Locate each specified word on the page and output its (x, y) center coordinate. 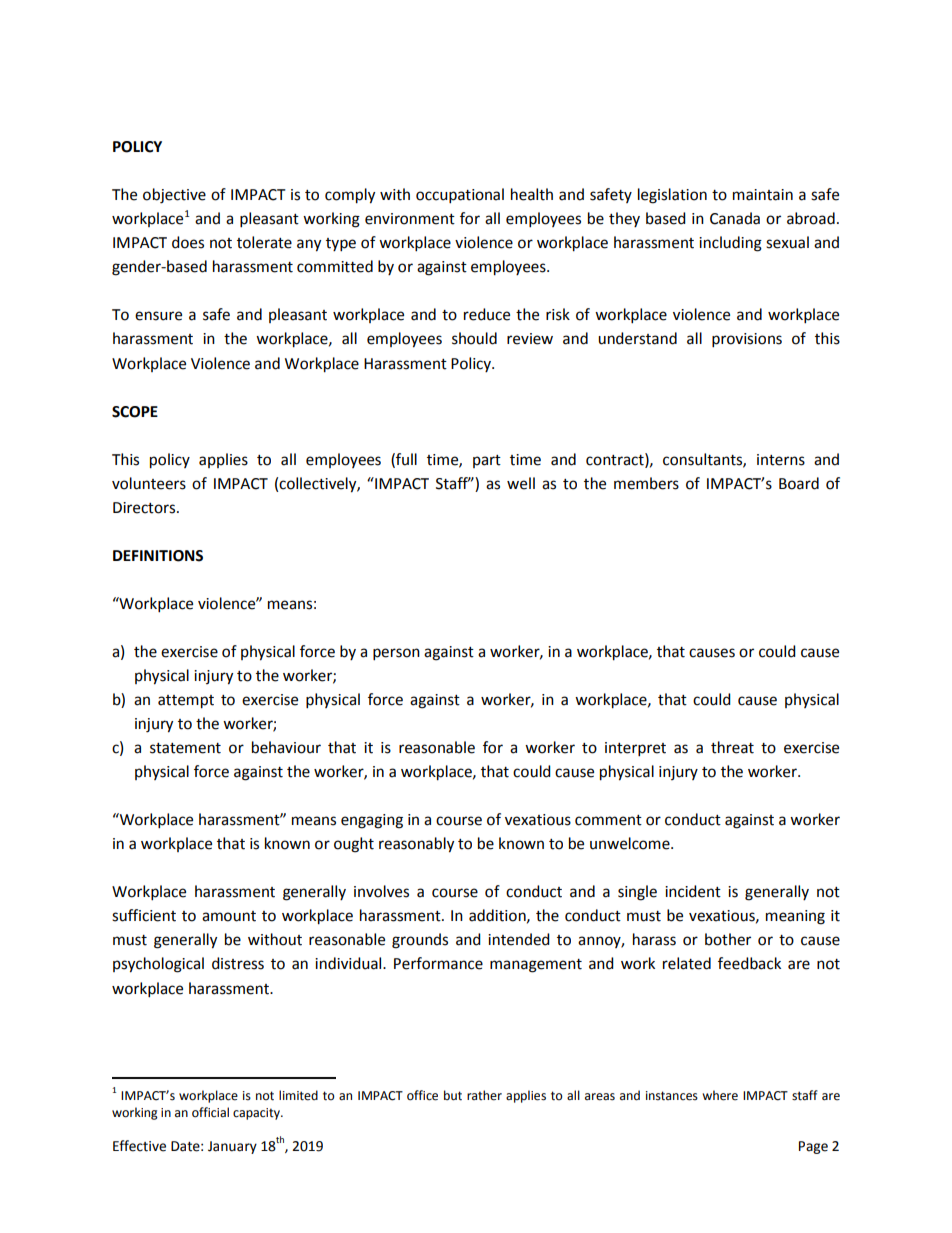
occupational (460, 196)
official (210, 1112)
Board (799, 483)
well (521, 483)
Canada (735, 218)
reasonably (416, 845)
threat (732, 747)
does (188, 242)
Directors (145, 508)
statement (185, 748)
